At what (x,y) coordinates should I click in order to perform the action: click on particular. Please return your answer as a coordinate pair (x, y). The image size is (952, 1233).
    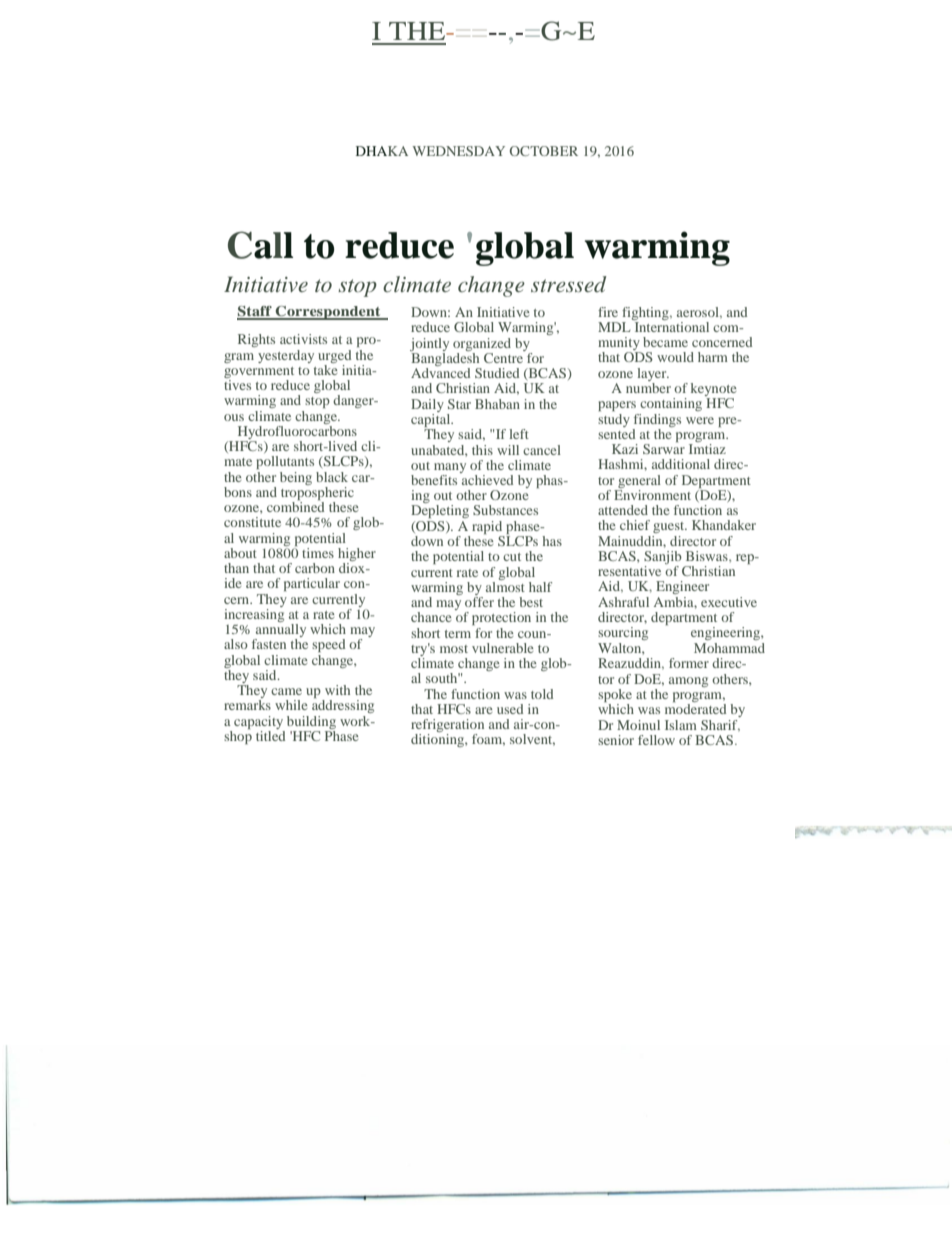
    Looking at the image, I should click on (312, 584).
